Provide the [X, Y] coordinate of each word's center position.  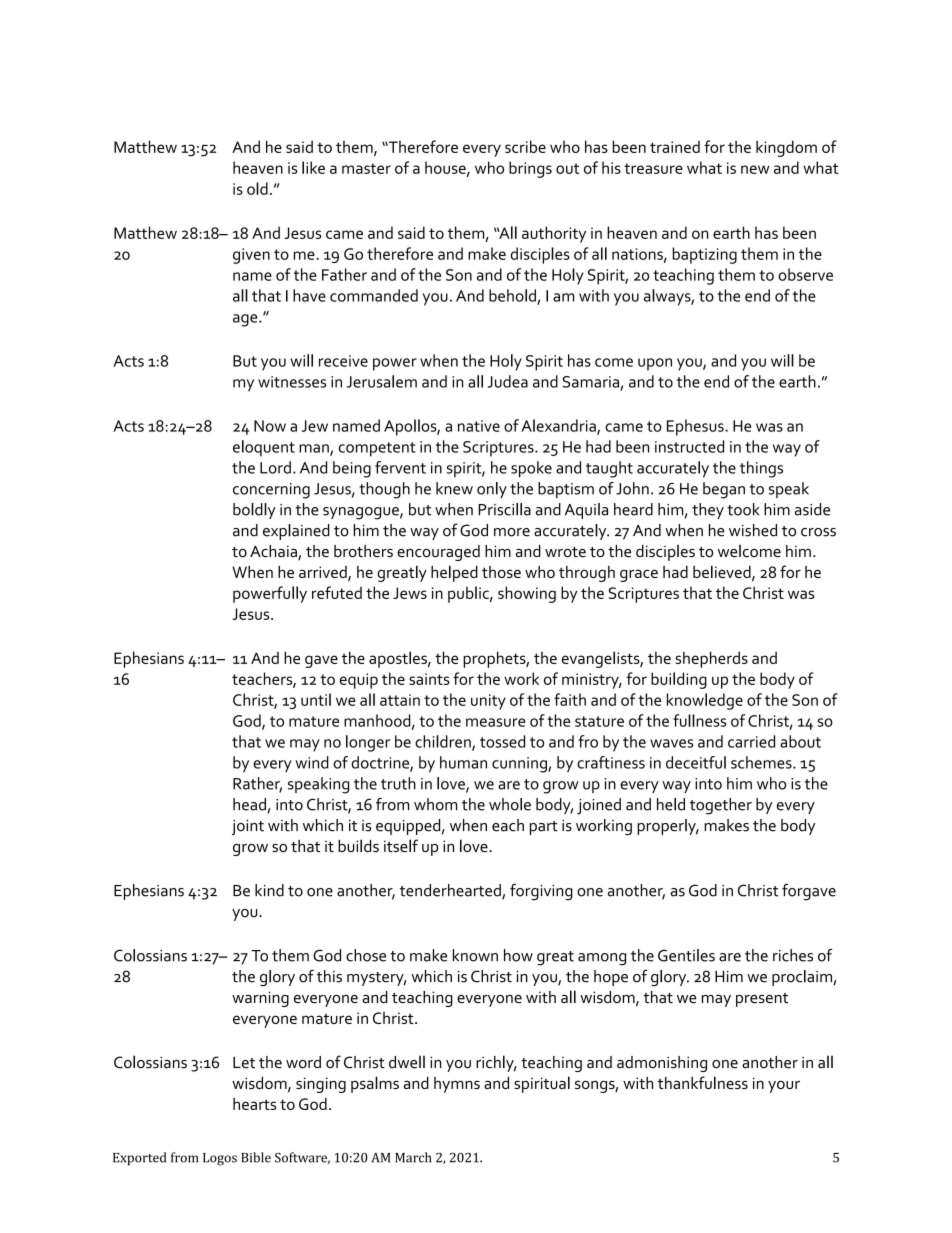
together [721, 806]
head [250, 805]
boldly [254, 511]
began [724, 490]
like [313, 167]
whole [510, 804]
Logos [220, 1159]
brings [530, 169]
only [492, 490]
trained [675, 146]
